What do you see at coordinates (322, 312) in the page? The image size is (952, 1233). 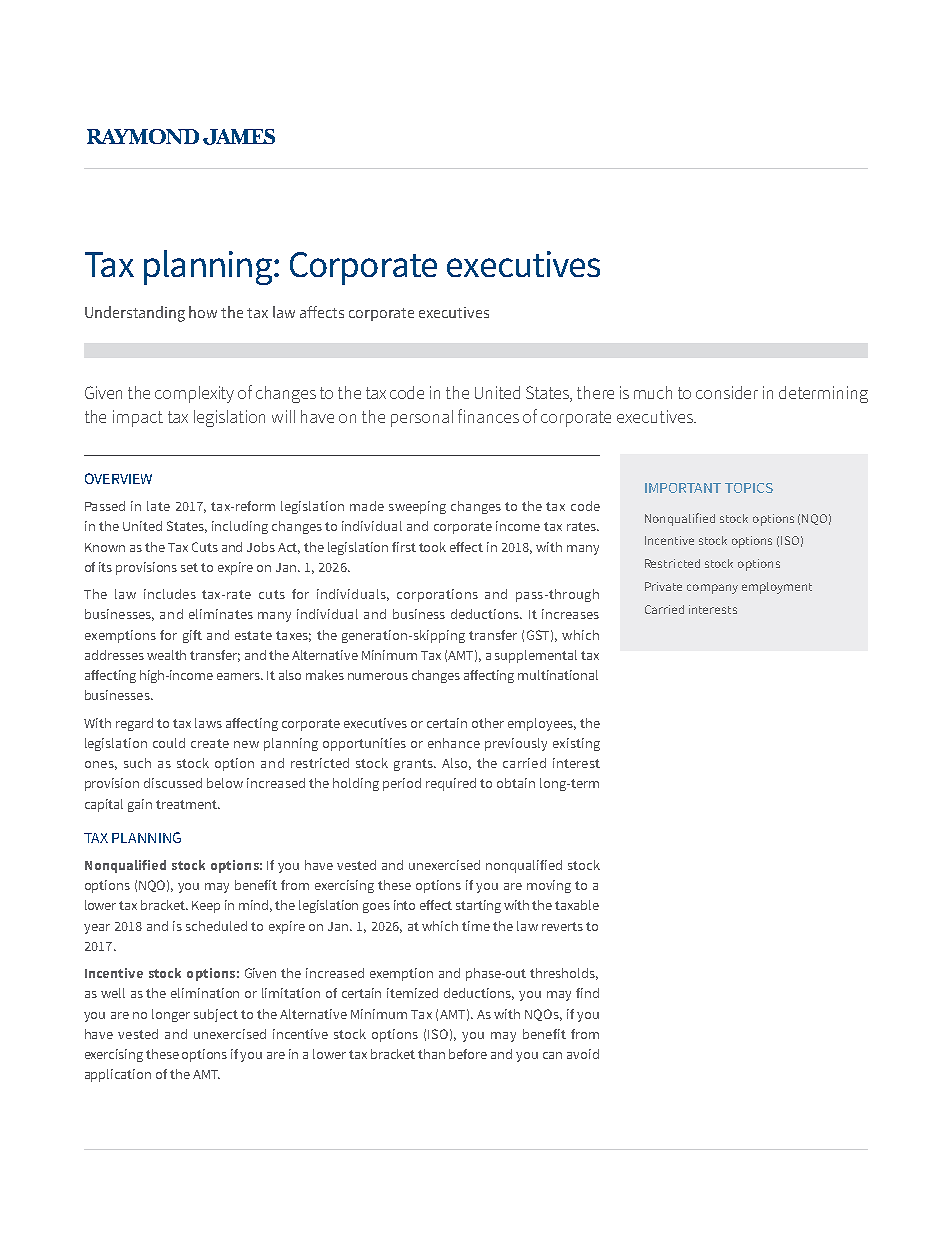 I see `affects` at bounding box center [322, 312].
